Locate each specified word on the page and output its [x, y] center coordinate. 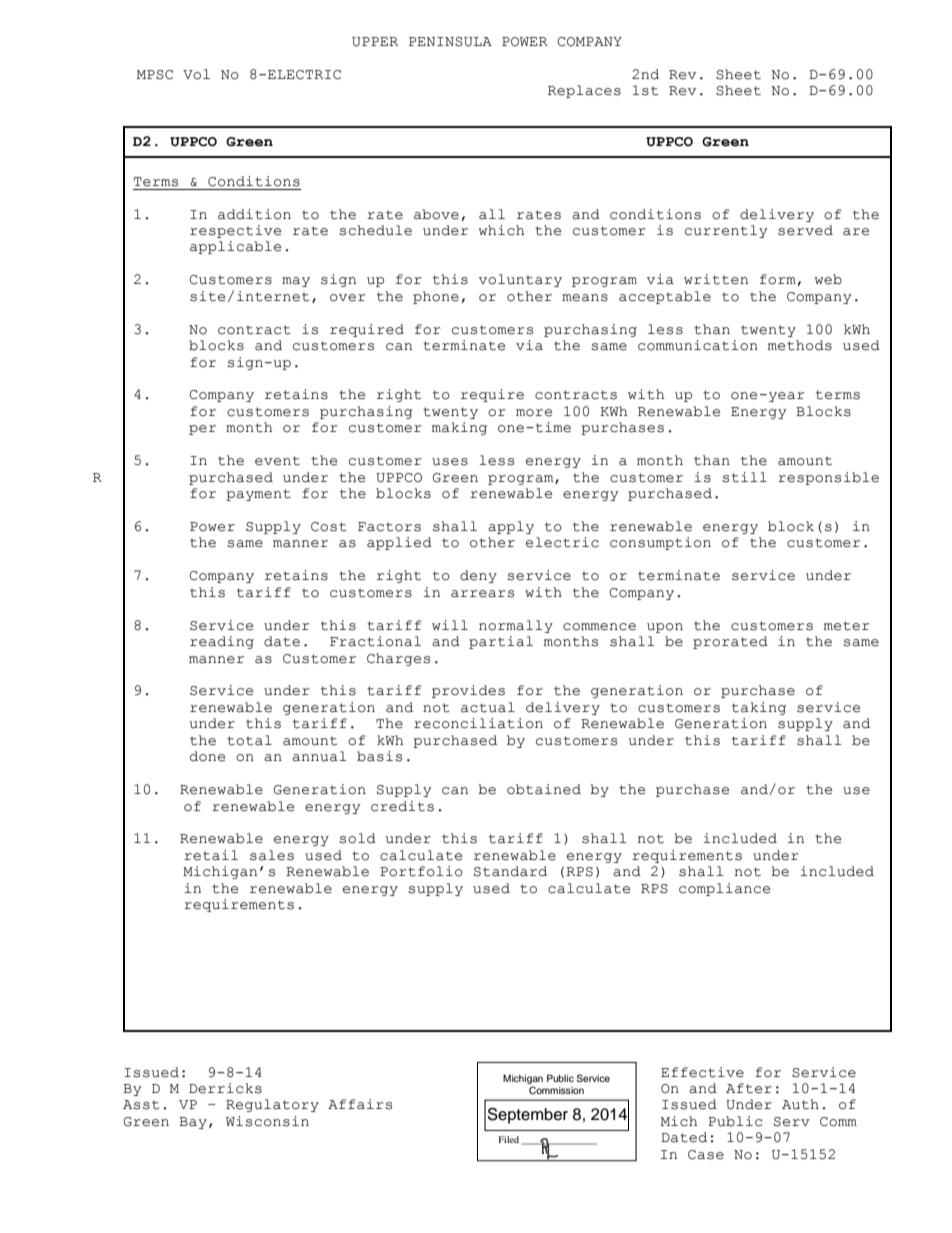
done [207, 756]
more [534, 413]
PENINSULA [450, 42]
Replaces [584, 91]
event [277, 461]
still [744, 477]
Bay [193, 1123]
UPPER [375, 42]
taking [759, 708]
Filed [509, 1139]
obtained [544, 789]
